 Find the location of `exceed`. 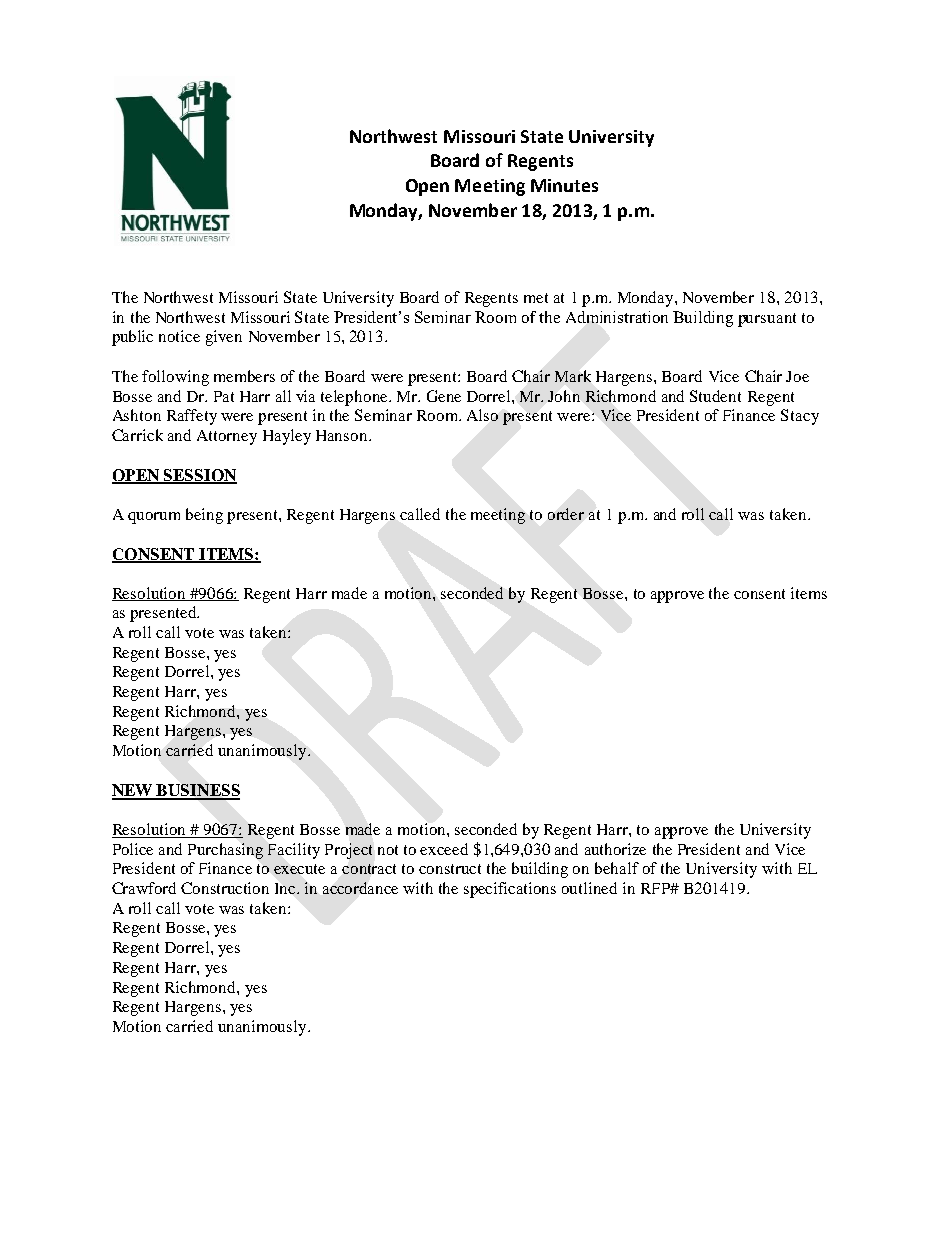

exceed is located at coordinates (444, 849).
